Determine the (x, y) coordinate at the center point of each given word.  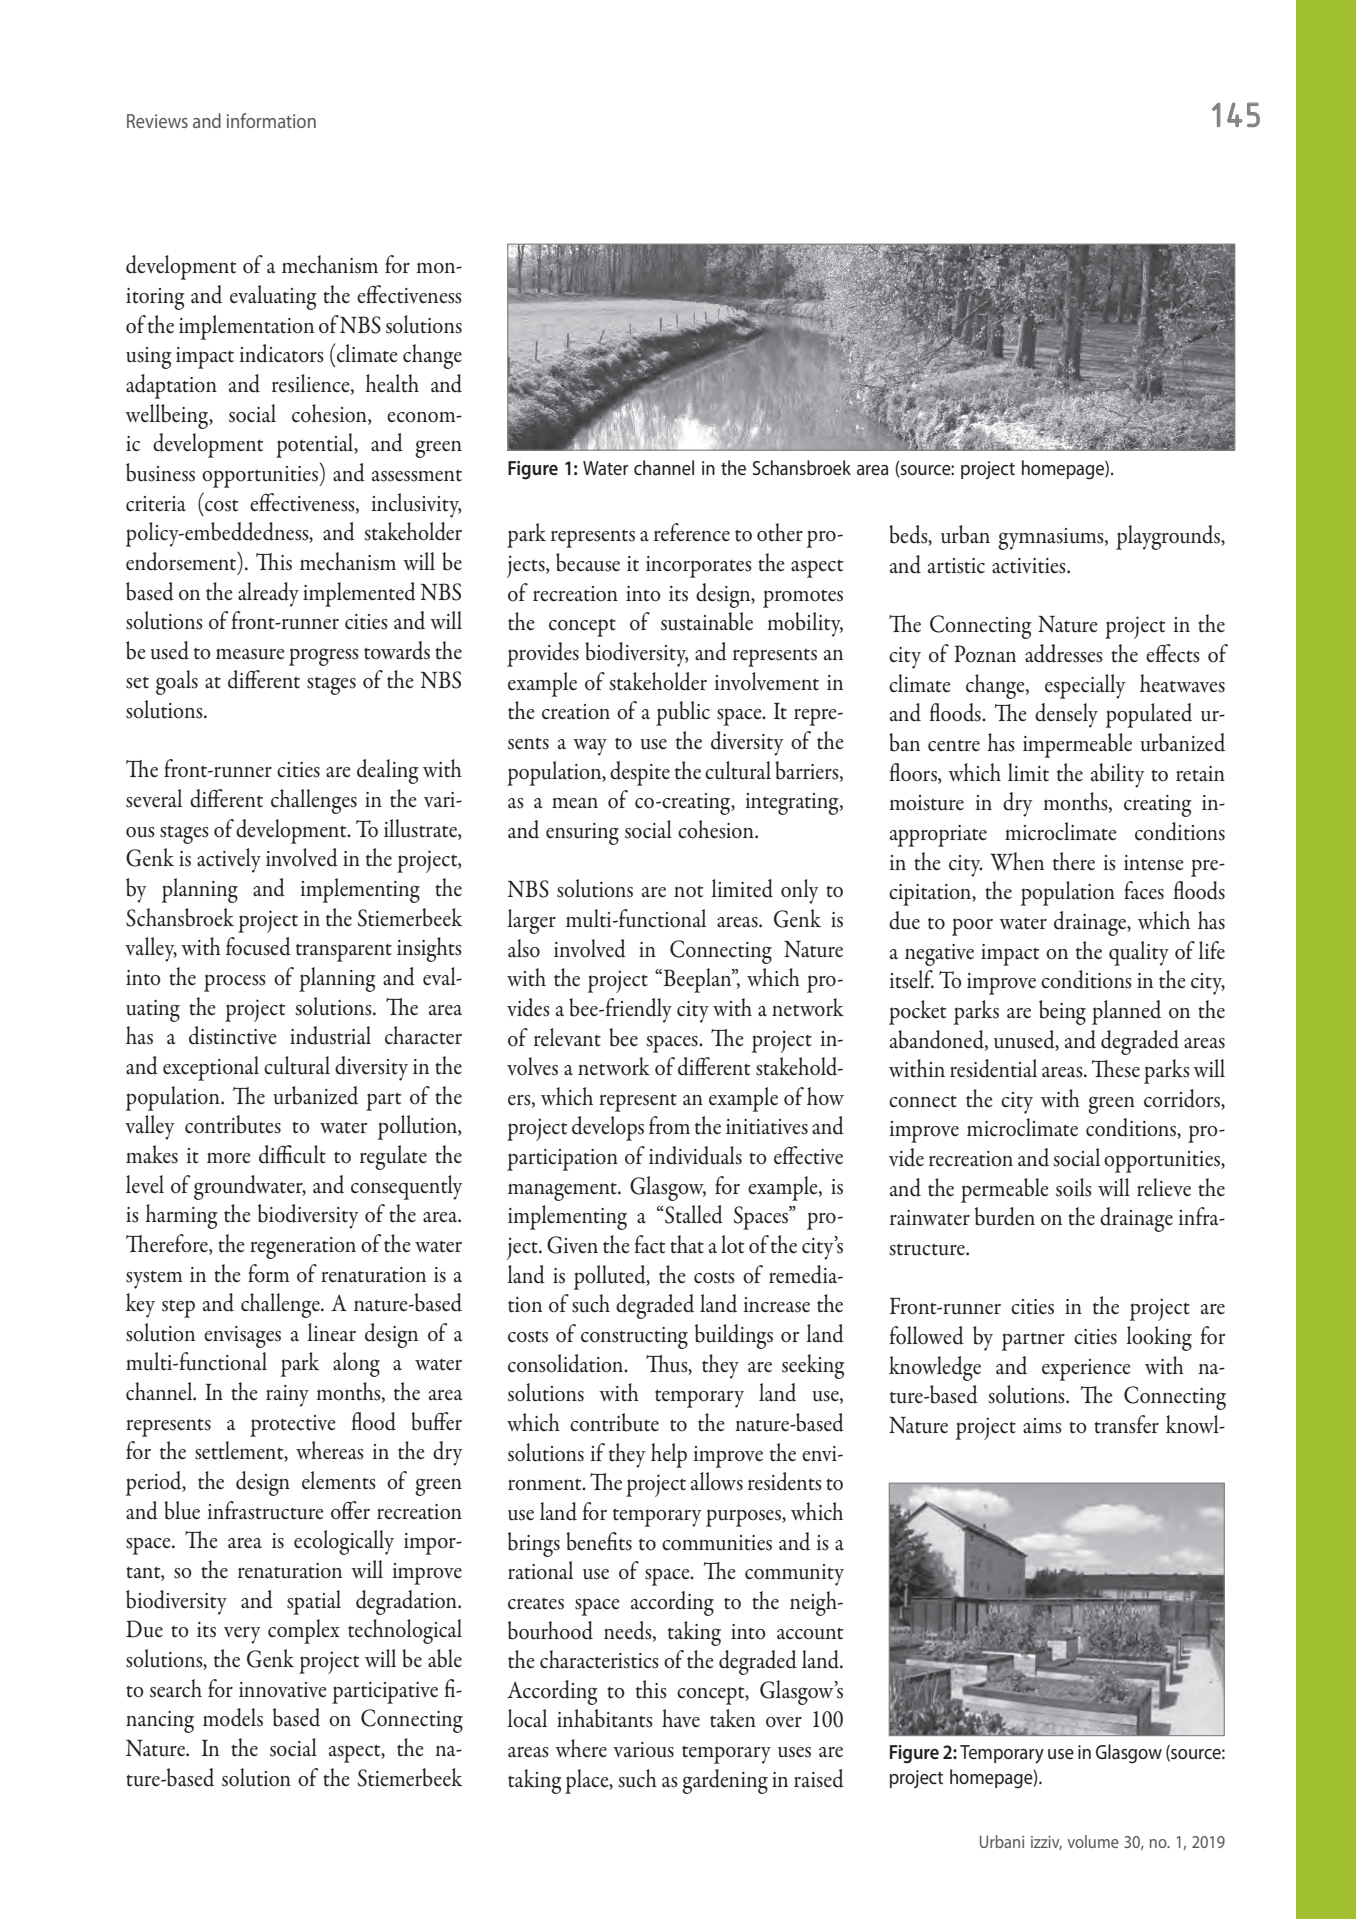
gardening (725, 1781)
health (392, 383)
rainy (287, 1396)
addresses (1064, 653)
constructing (634, 1338)
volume (1093, 1841)
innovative (283, 1690)
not (688, 892)
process (235, 983)
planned (1126, 1012)
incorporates (699, 567)
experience (1086, 1370)
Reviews (157, 121)
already (268, 594)
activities (1030, 566)
